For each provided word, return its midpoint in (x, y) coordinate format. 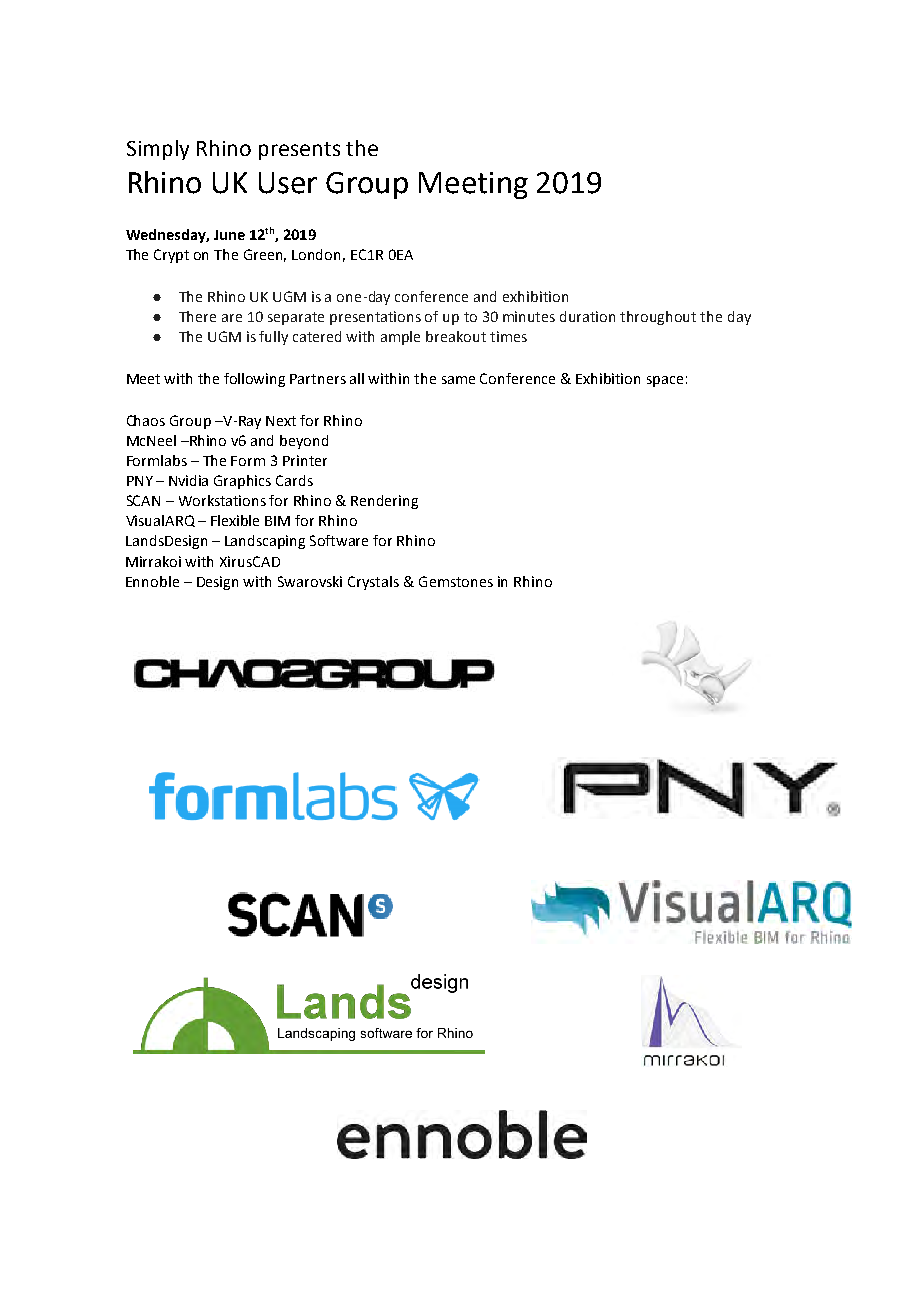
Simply (158, 150)
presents (299, 151)
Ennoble (152, 581)
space (665, 381)
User (288, 183)
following (254, 380)
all (357, 378)
